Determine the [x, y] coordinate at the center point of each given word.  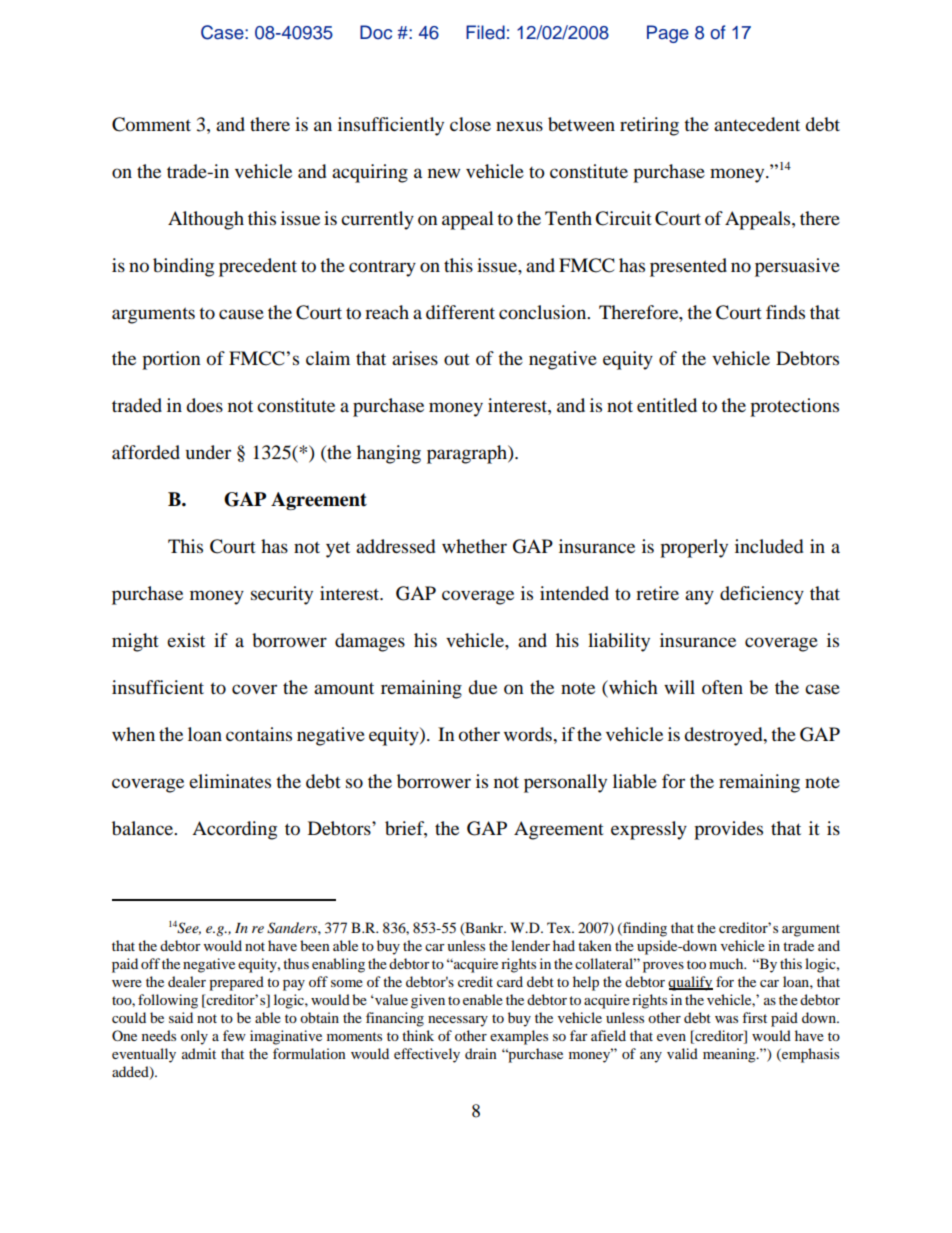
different [460, 312]
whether [474, 546]
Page [668, 34]
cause [241, 314]
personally [565, 783]
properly [694, 548]
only [194, 1037]
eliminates [230, 781]
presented [688, 267]
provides [728, 830]
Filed [485, 32]
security [282, 595]
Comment [151, 124]
